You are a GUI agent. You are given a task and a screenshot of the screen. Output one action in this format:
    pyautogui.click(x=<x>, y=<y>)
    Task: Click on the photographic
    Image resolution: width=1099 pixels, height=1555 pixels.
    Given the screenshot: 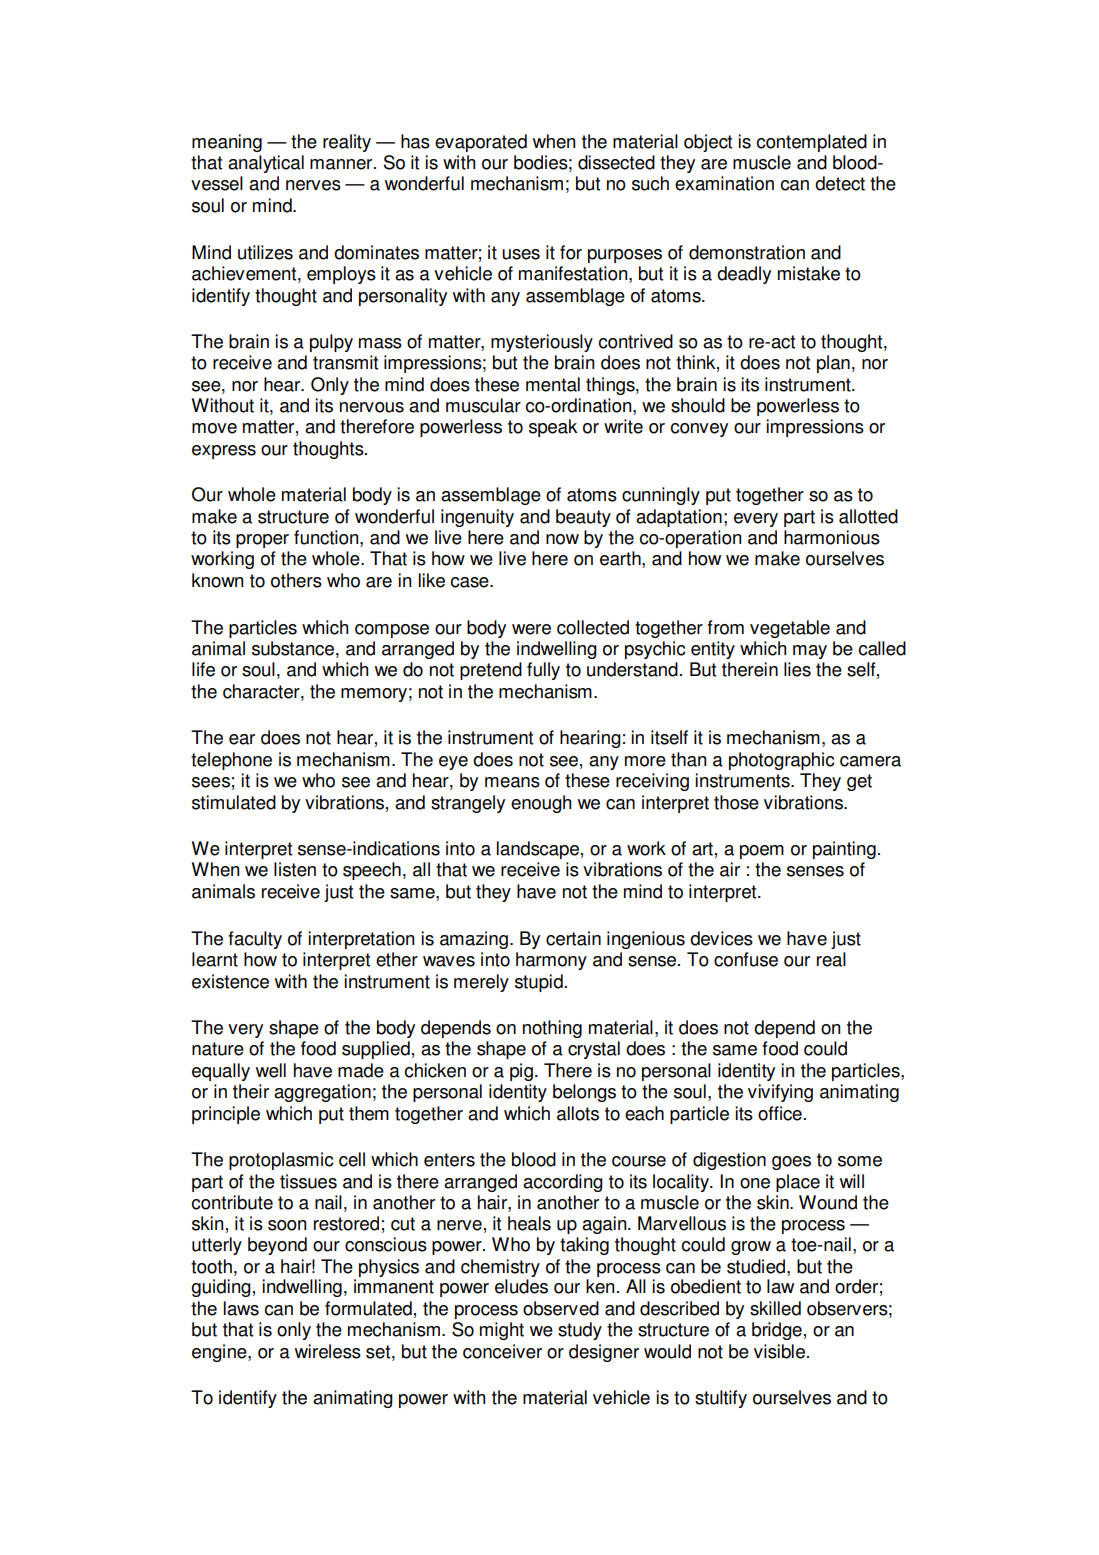 What is the action you would take?
    pyautogui.click(x=781, y=761)
